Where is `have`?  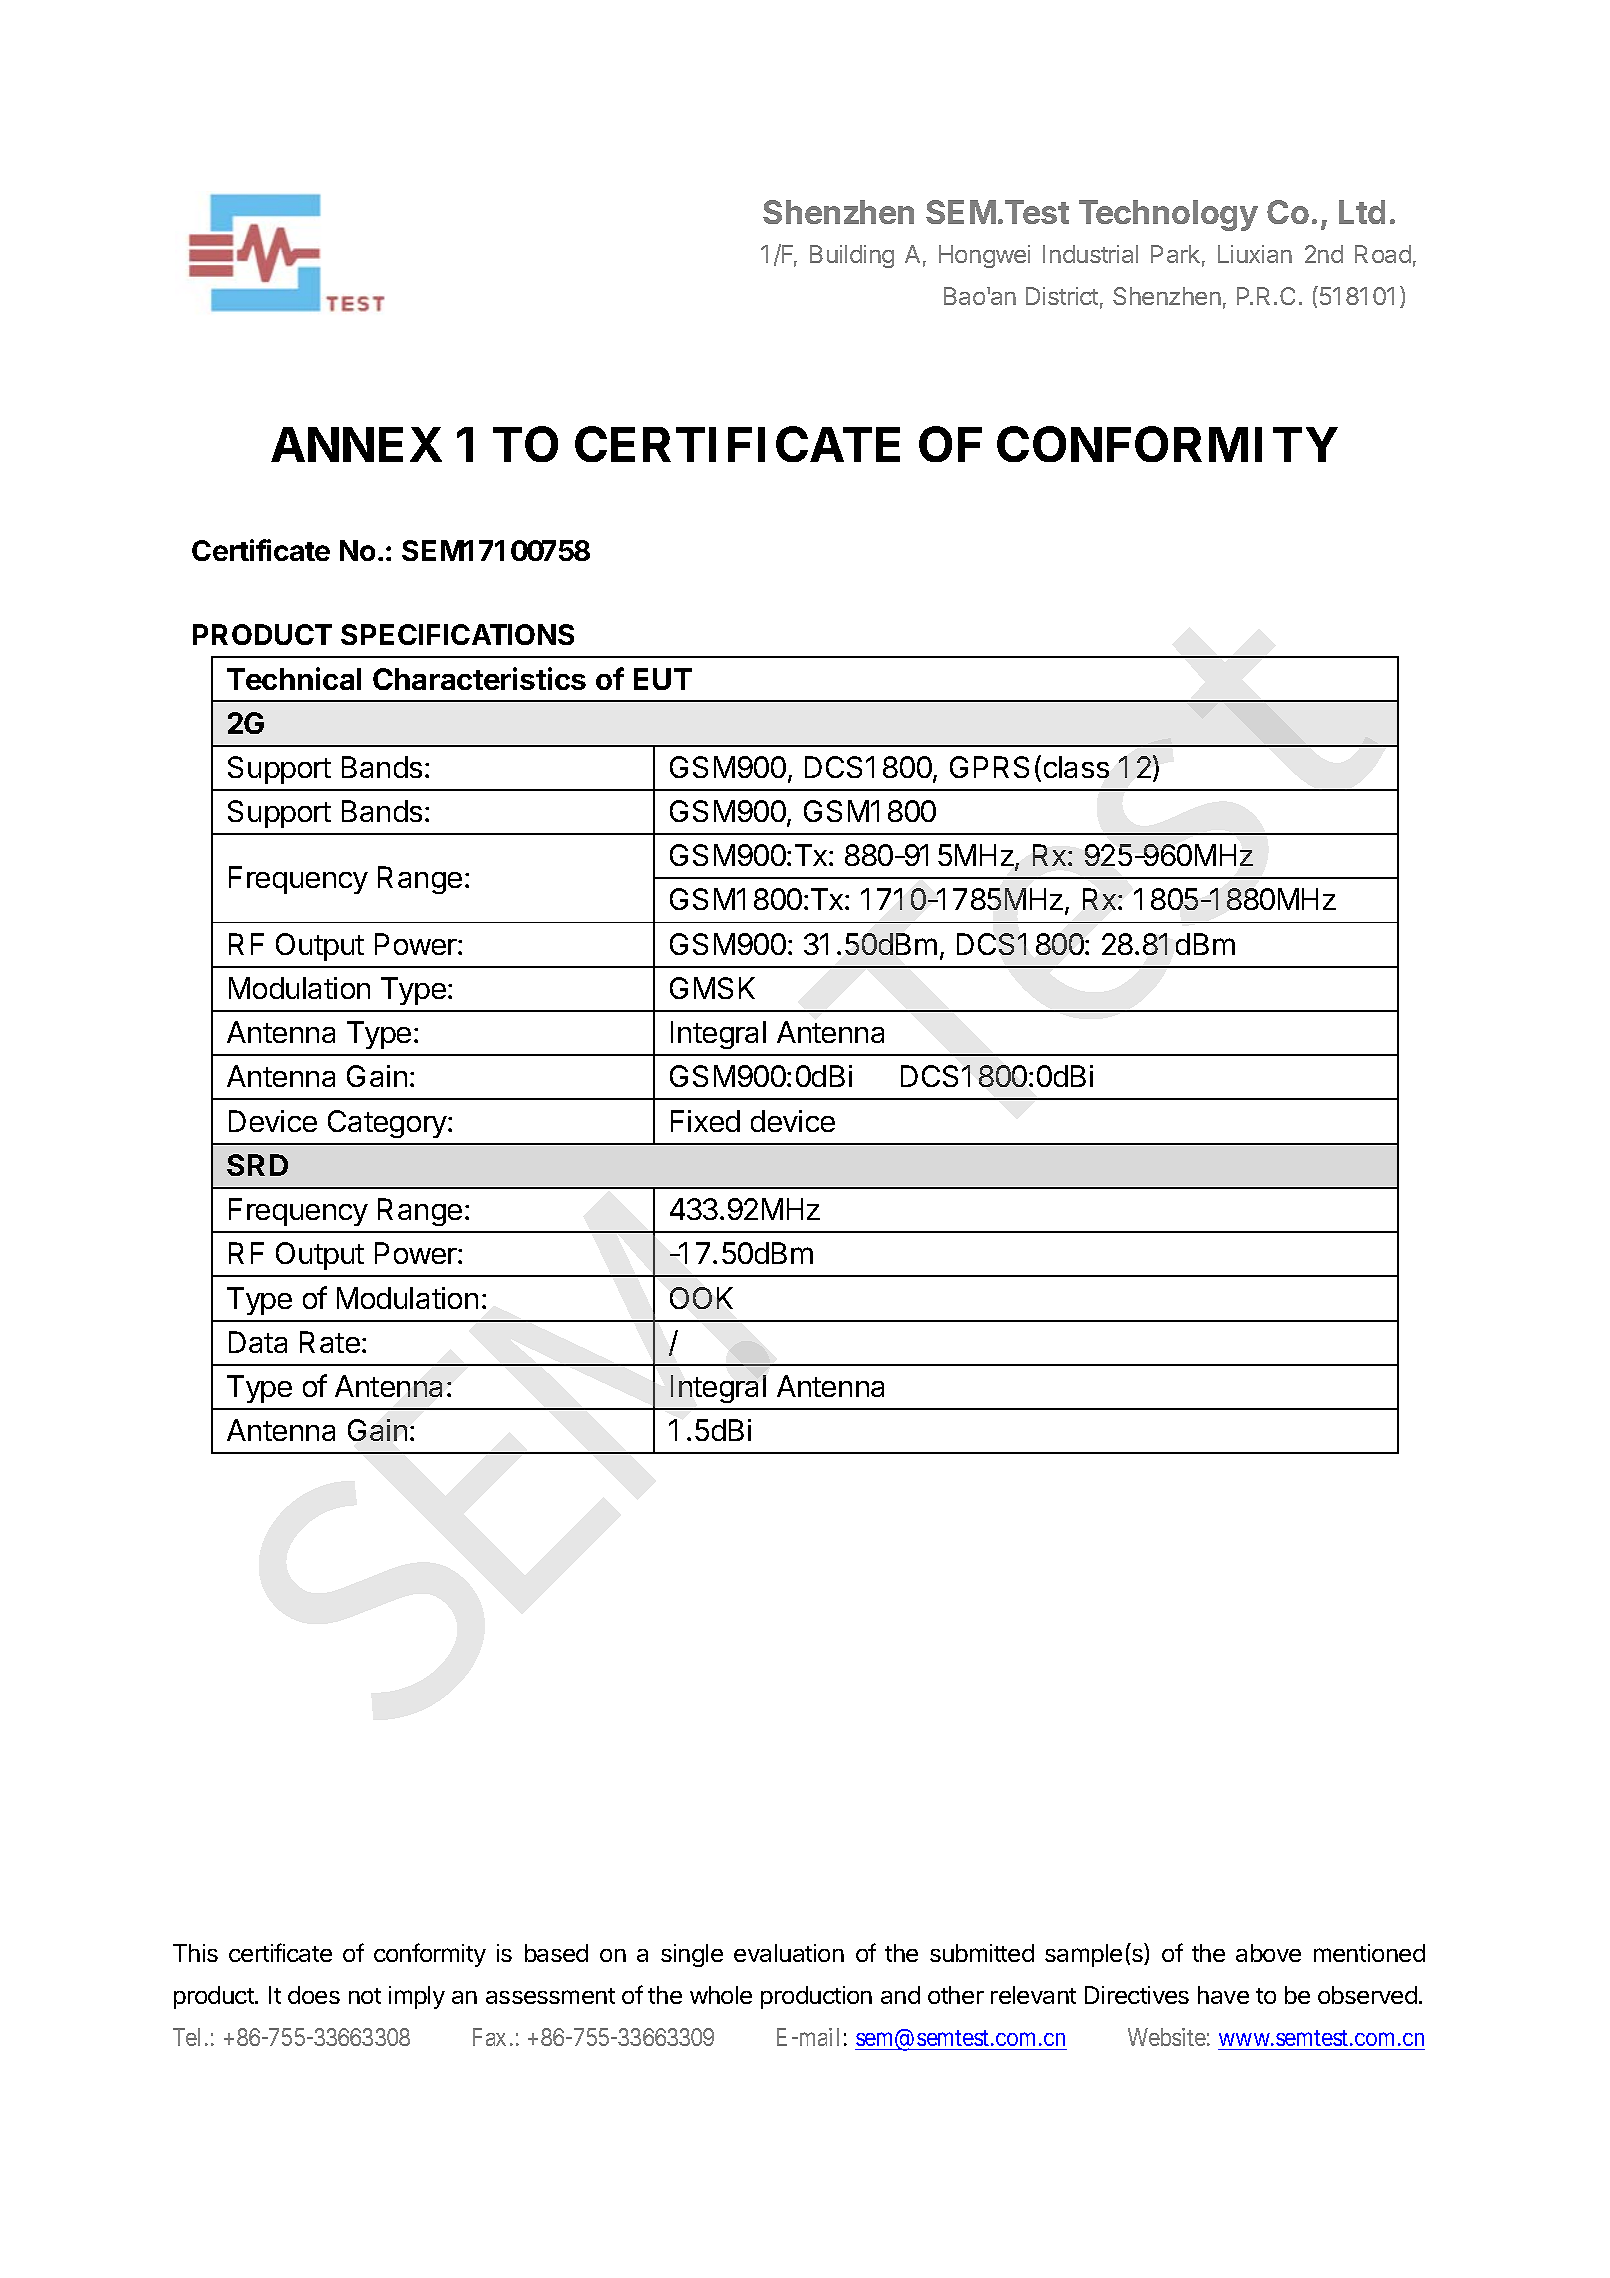 have is located at coordinates (1223, 1995).
